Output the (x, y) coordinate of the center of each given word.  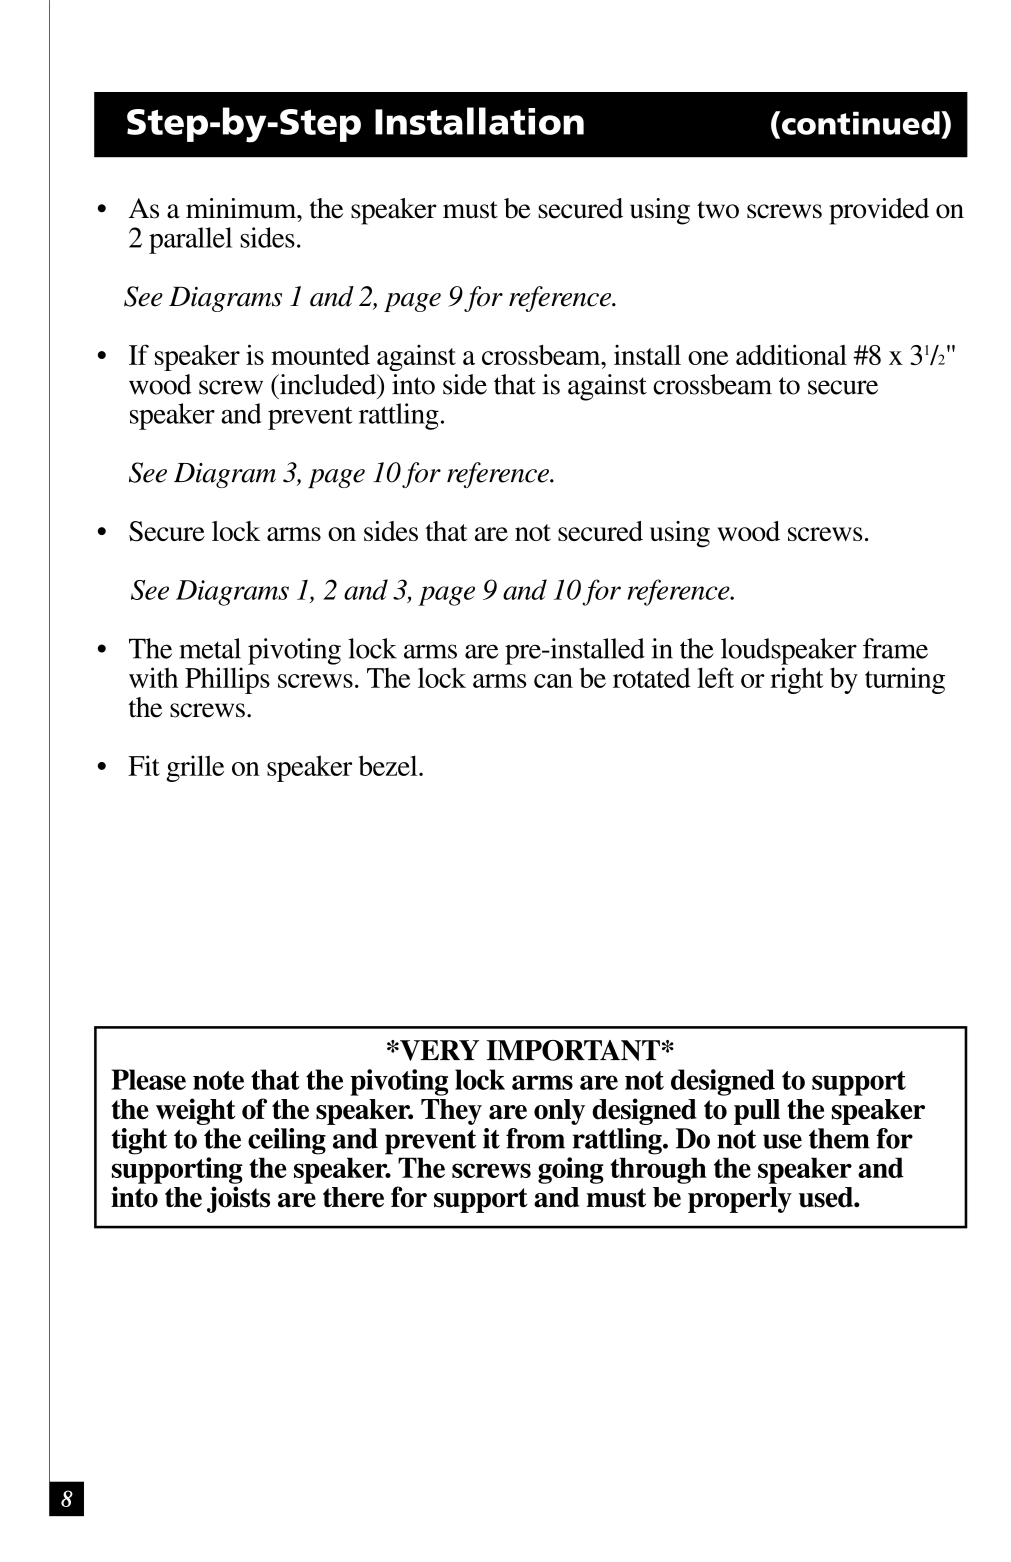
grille (195, 768)
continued (860, 123)
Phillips (227, 680)
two (718, 210)
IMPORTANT (573, 1050)
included (328, 384)
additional (791, 354)
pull (757, 1112)
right (797, 680)
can (553, 681)
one (708, 358)
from (535, 1138)
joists (238, 1199)
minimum (242, 208)
